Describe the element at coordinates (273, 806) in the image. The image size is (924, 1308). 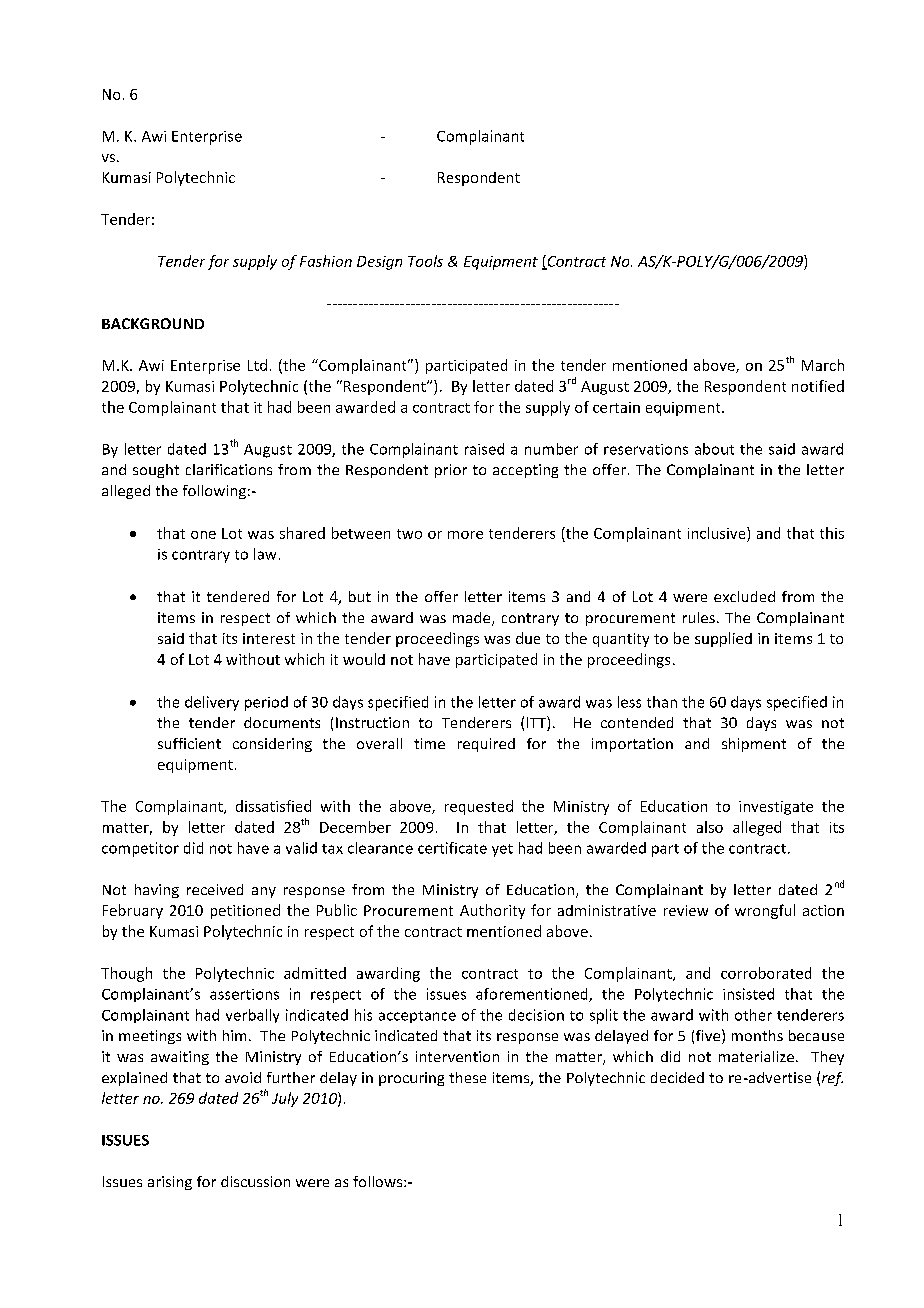
I see `dissatisfied` at that location.
